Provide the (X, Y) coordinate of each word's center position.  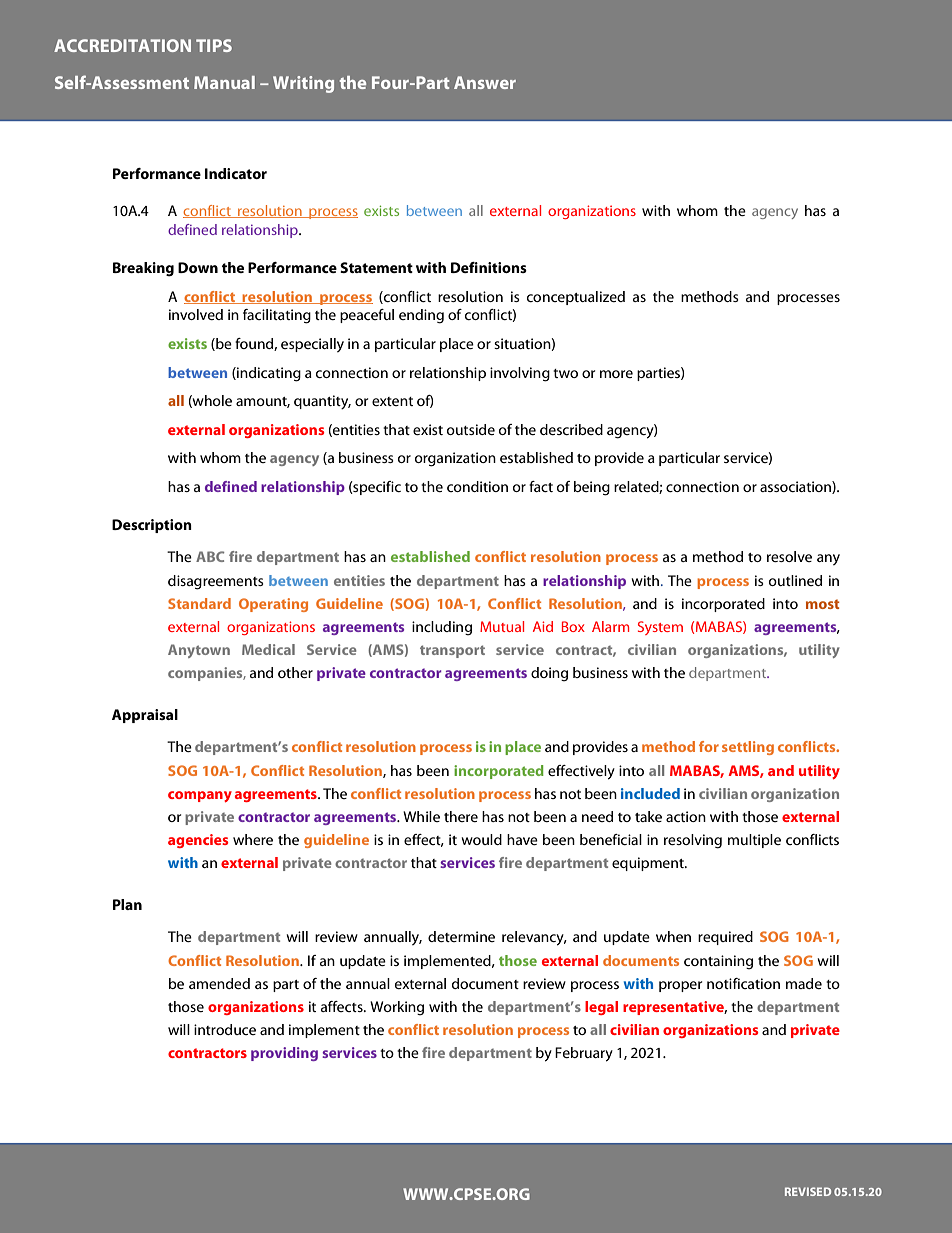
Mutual (502, 626)
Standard (199, 603)
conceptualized (576, 298)
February (584, 1054)
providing (284, 1054)
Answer (485, 82)
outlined (795, 580)
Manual (224, 82)
